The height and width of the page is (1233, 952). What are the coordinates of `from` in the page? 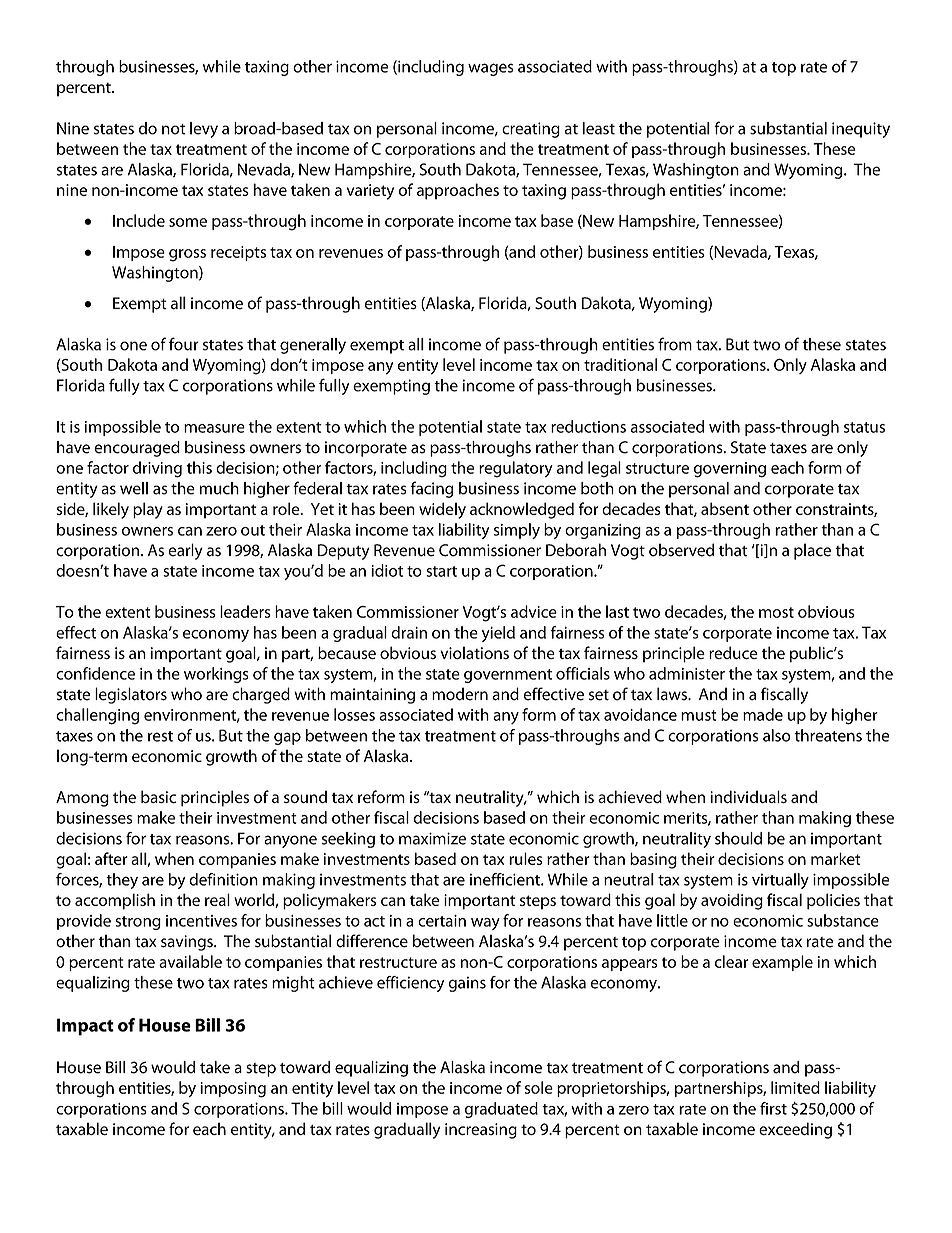 It's located at (675, 344).
